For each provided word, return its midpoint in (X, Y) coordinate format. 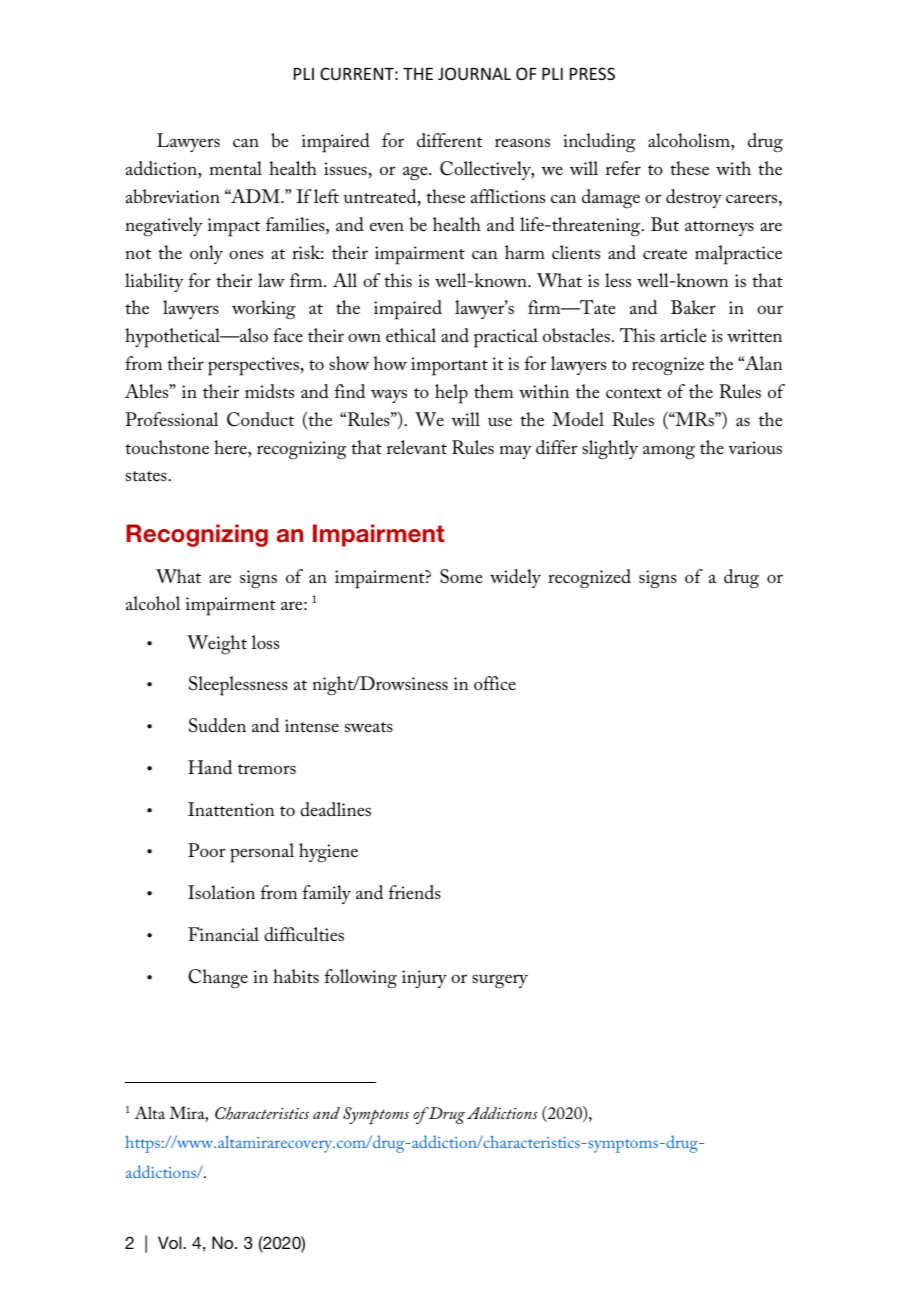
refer (623, 168)
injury (424, 979)
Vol (171, 1242)
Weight (217, 645)
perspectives (254, 366)
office (495, 683)
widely (515, 578)
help (451, 394)
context (634, 393)
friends (415, 892)
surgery (500, 981)
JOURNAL (474, 73)
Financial (223, 934)
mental (236, 168)
